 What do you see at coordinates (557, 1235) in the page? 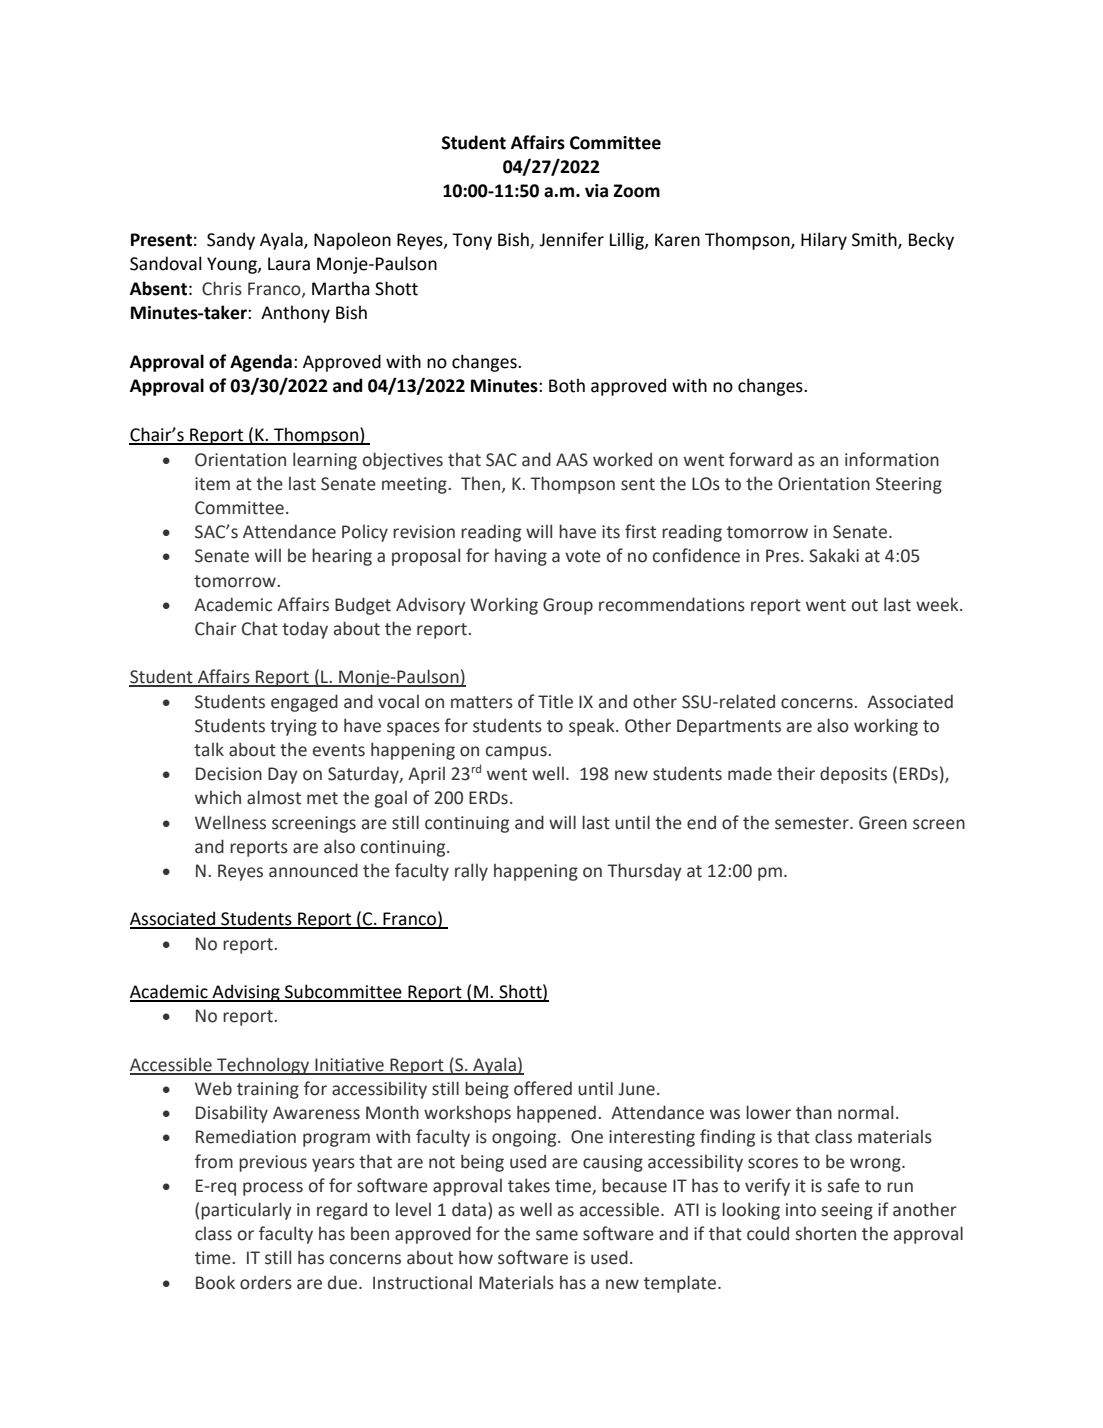
I see `same` at bounding box center [557, 1235].
